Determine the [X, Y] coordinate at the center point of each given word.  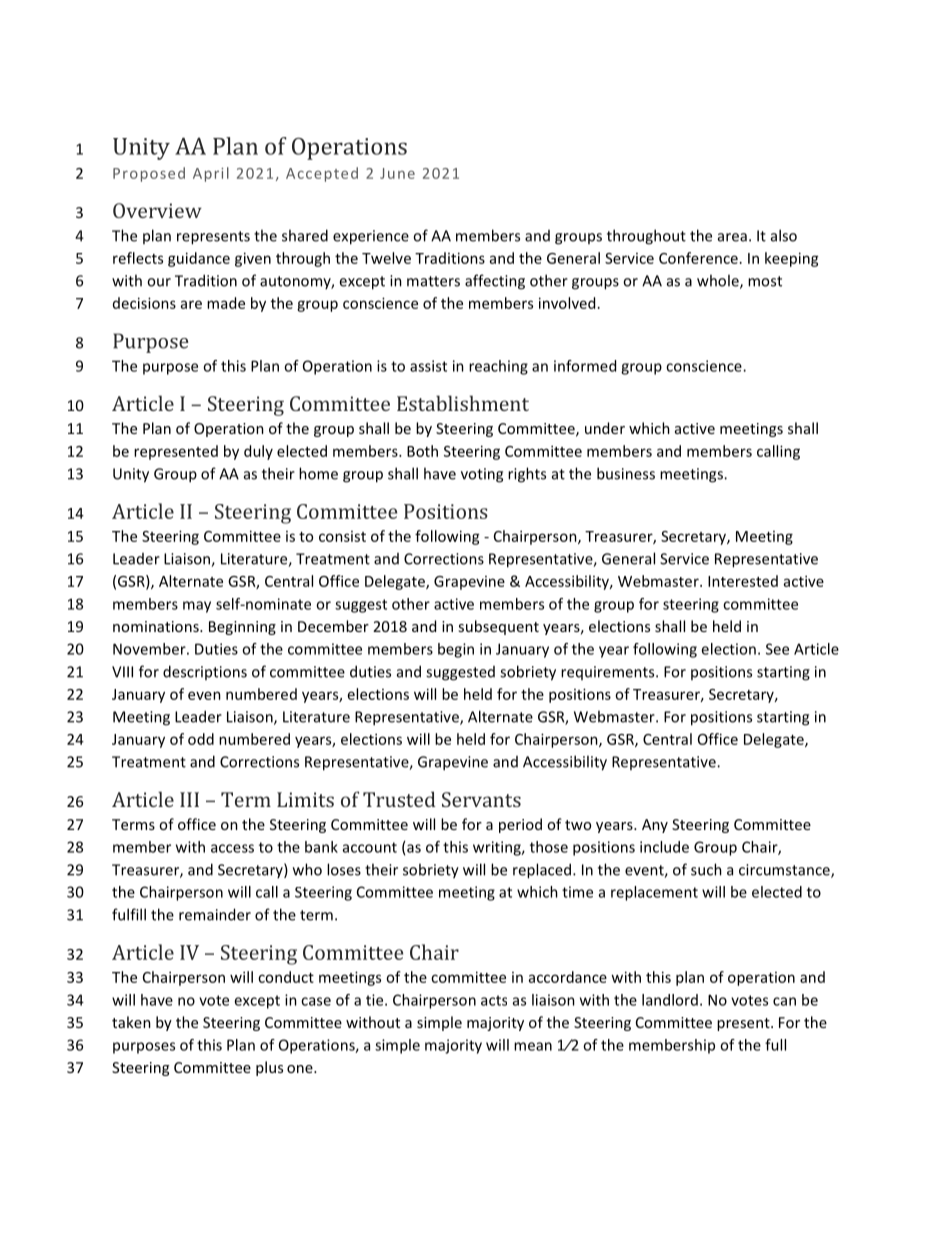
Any [655, 826]
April [211, 174]
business [626, 473]
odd [201, 739]
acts [494, 1000]
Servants [481, 799]
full [775, 1045]
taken [131, 1022]
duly [258, 452]
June [397, 173]
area [732, 237]
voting [482, 475]
